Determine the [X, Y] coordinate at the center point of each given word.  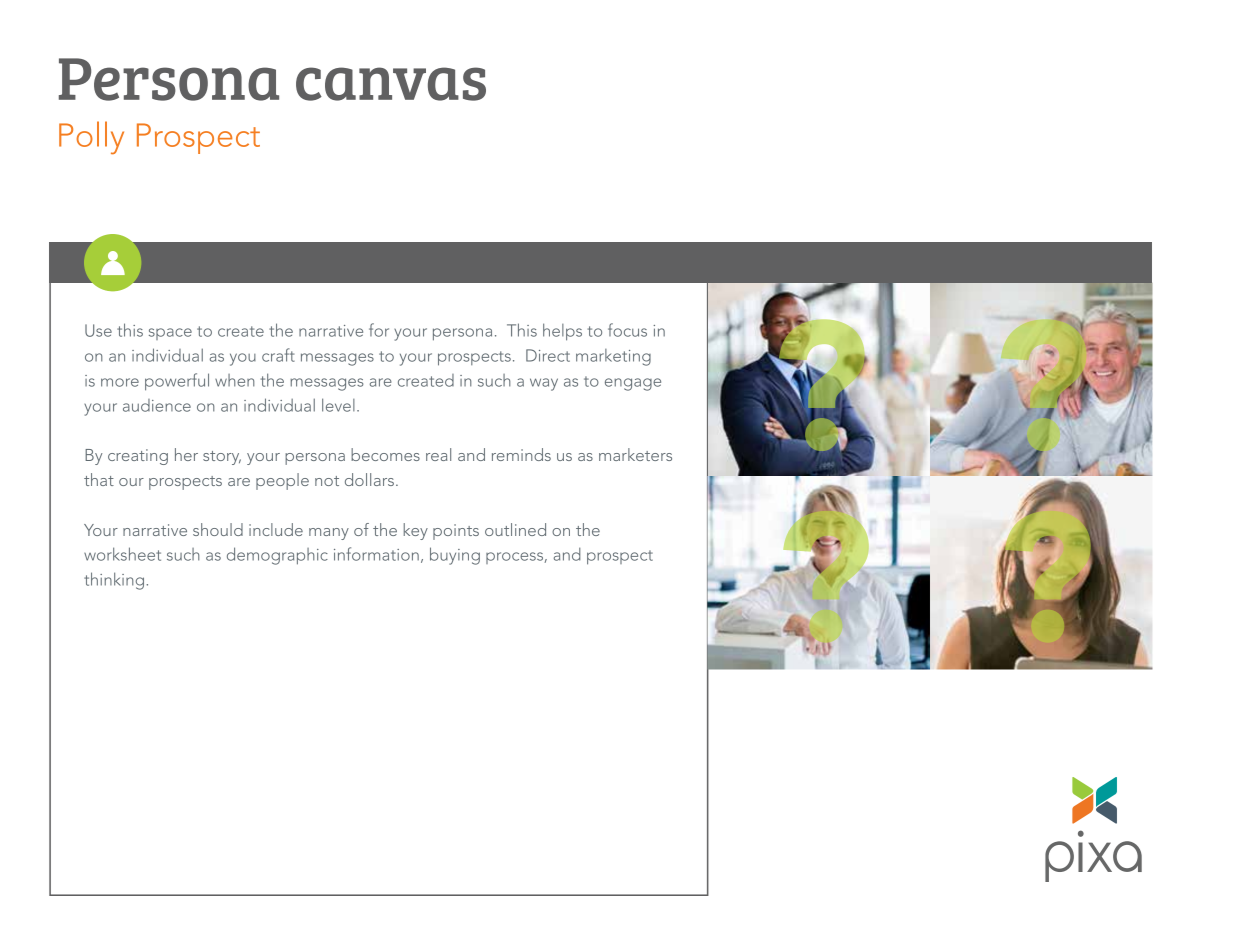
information [376, 554]
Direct [548, 355]
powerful [177, 382]
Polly [91, 137]
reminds [521, 454]
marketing [613, 357]
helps [562, 332]
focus [627, 330]
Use [98, 330]
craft [278, 355]
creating [138, 457]
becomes [385, 454]
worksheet [122, 554]
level [338, 405]
